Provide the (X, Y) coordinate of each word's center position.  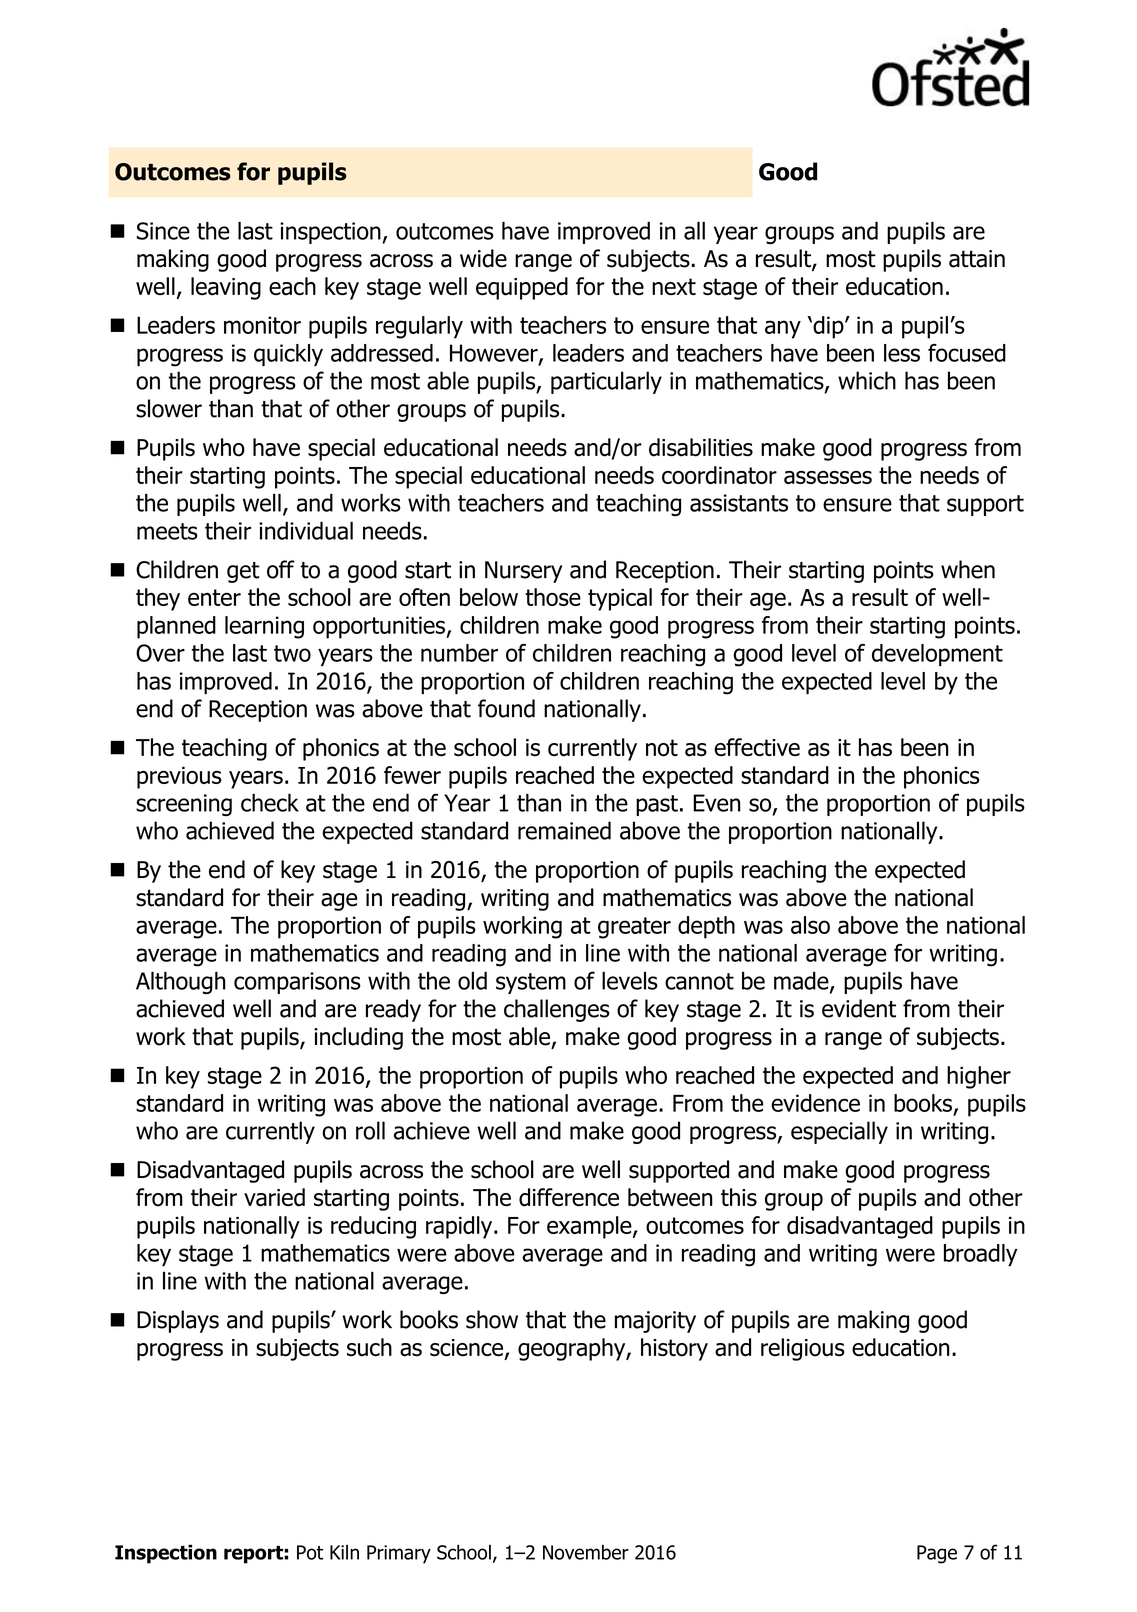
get (243, 572)
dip (828, 327)
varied (274, 1197)
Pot (310, 1552)
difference (569, 1197)
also (810, 925)
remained (564, 830)
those (553, 597)
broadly (981, 1255)
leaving (226, 288)
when (968, 569)
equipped (522, 288)
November (586, 1552)
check (270, 802)
